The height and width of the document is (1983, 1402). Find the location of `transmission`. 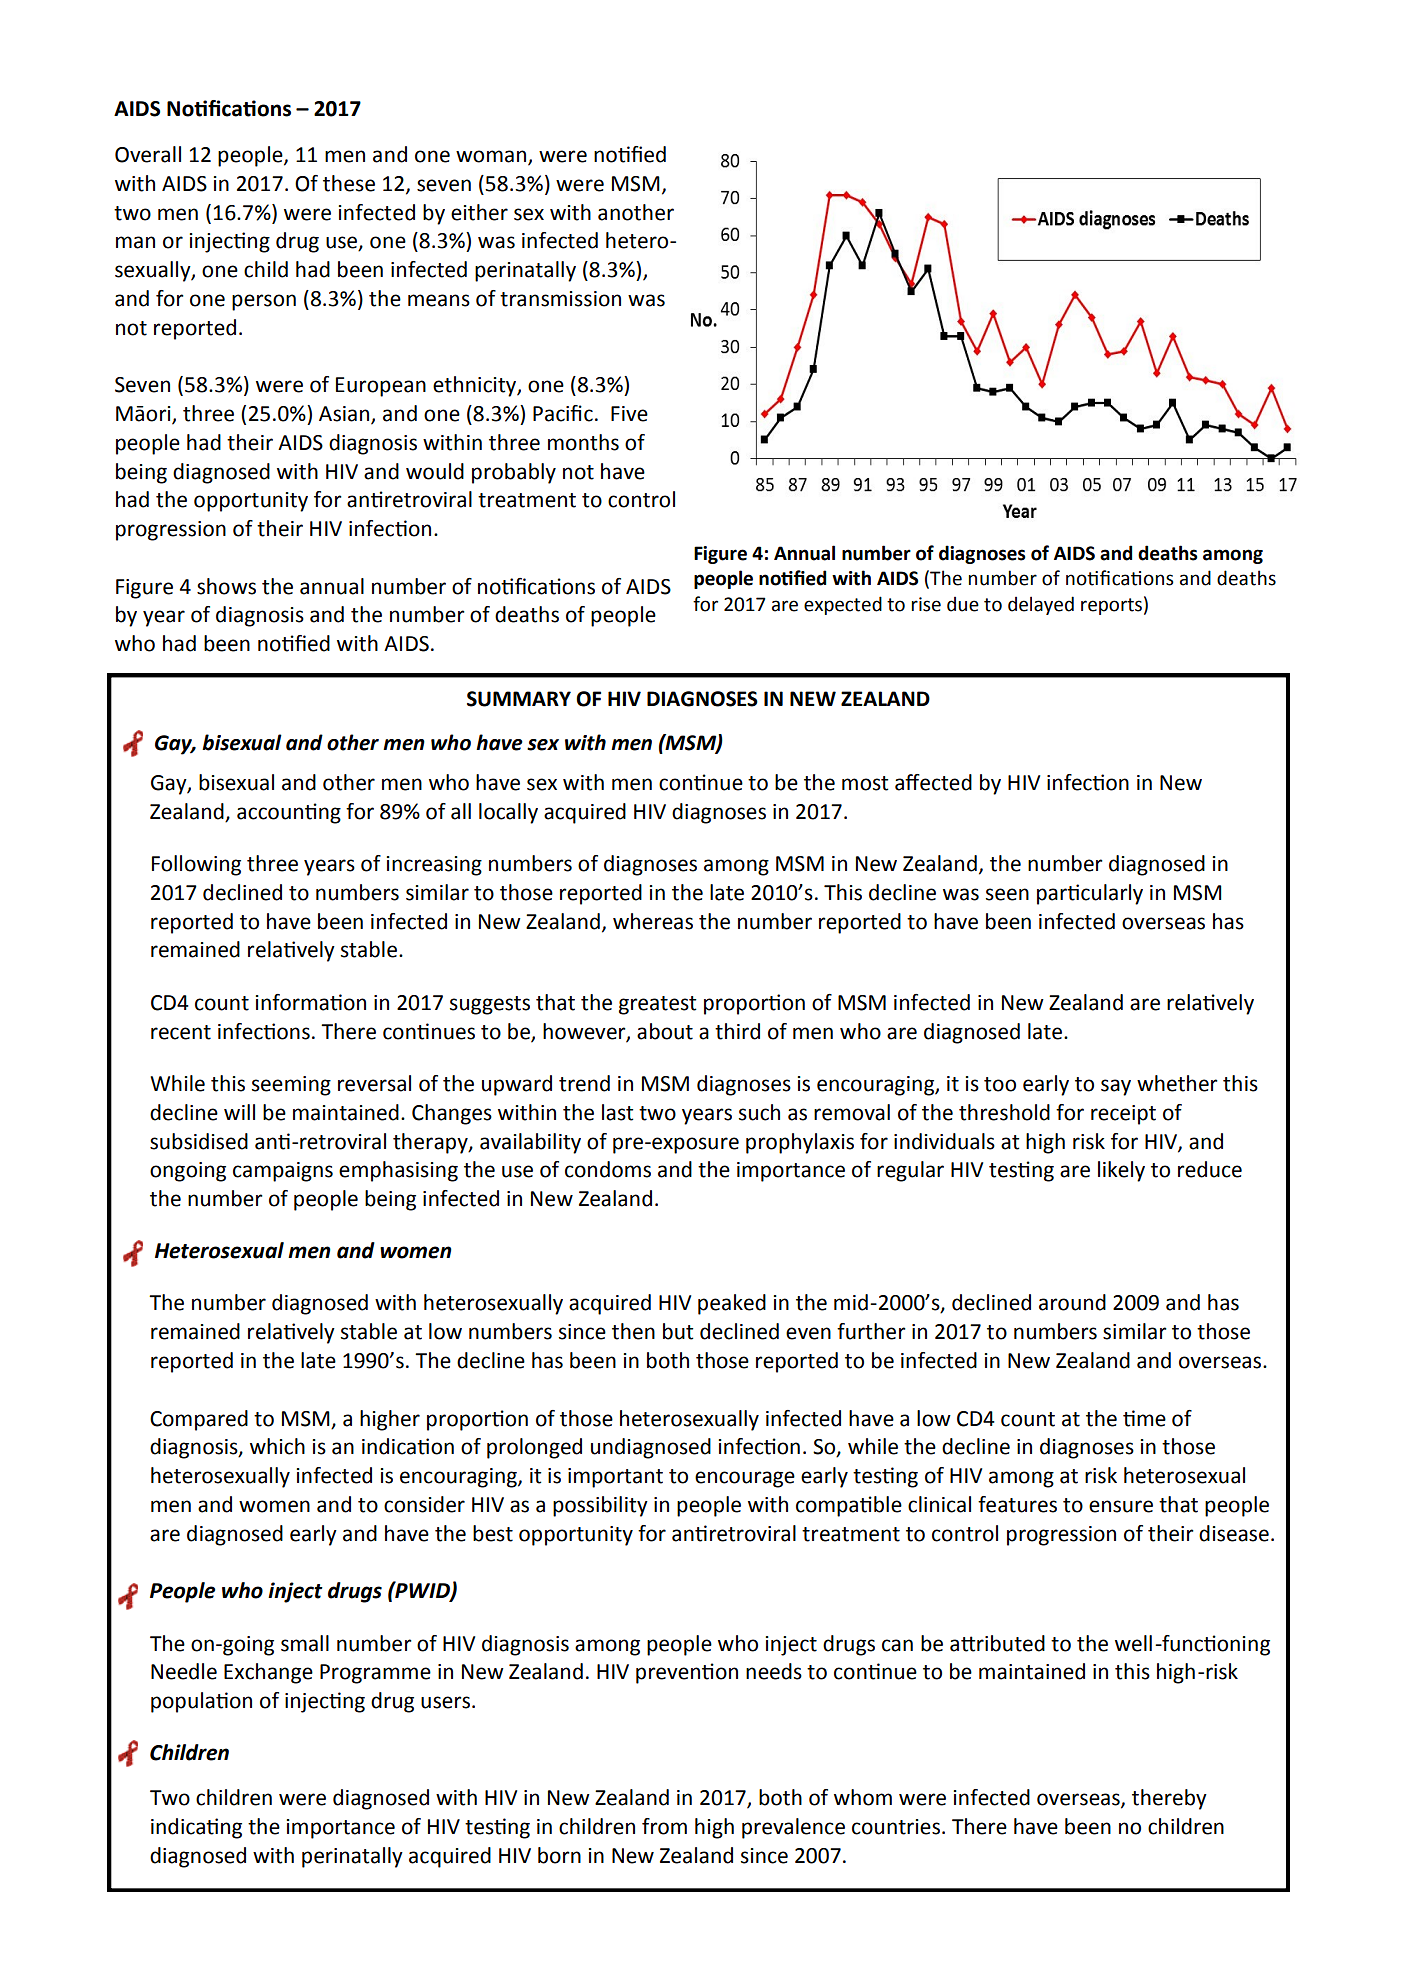

transmission is located at coordinates (560, 299).
